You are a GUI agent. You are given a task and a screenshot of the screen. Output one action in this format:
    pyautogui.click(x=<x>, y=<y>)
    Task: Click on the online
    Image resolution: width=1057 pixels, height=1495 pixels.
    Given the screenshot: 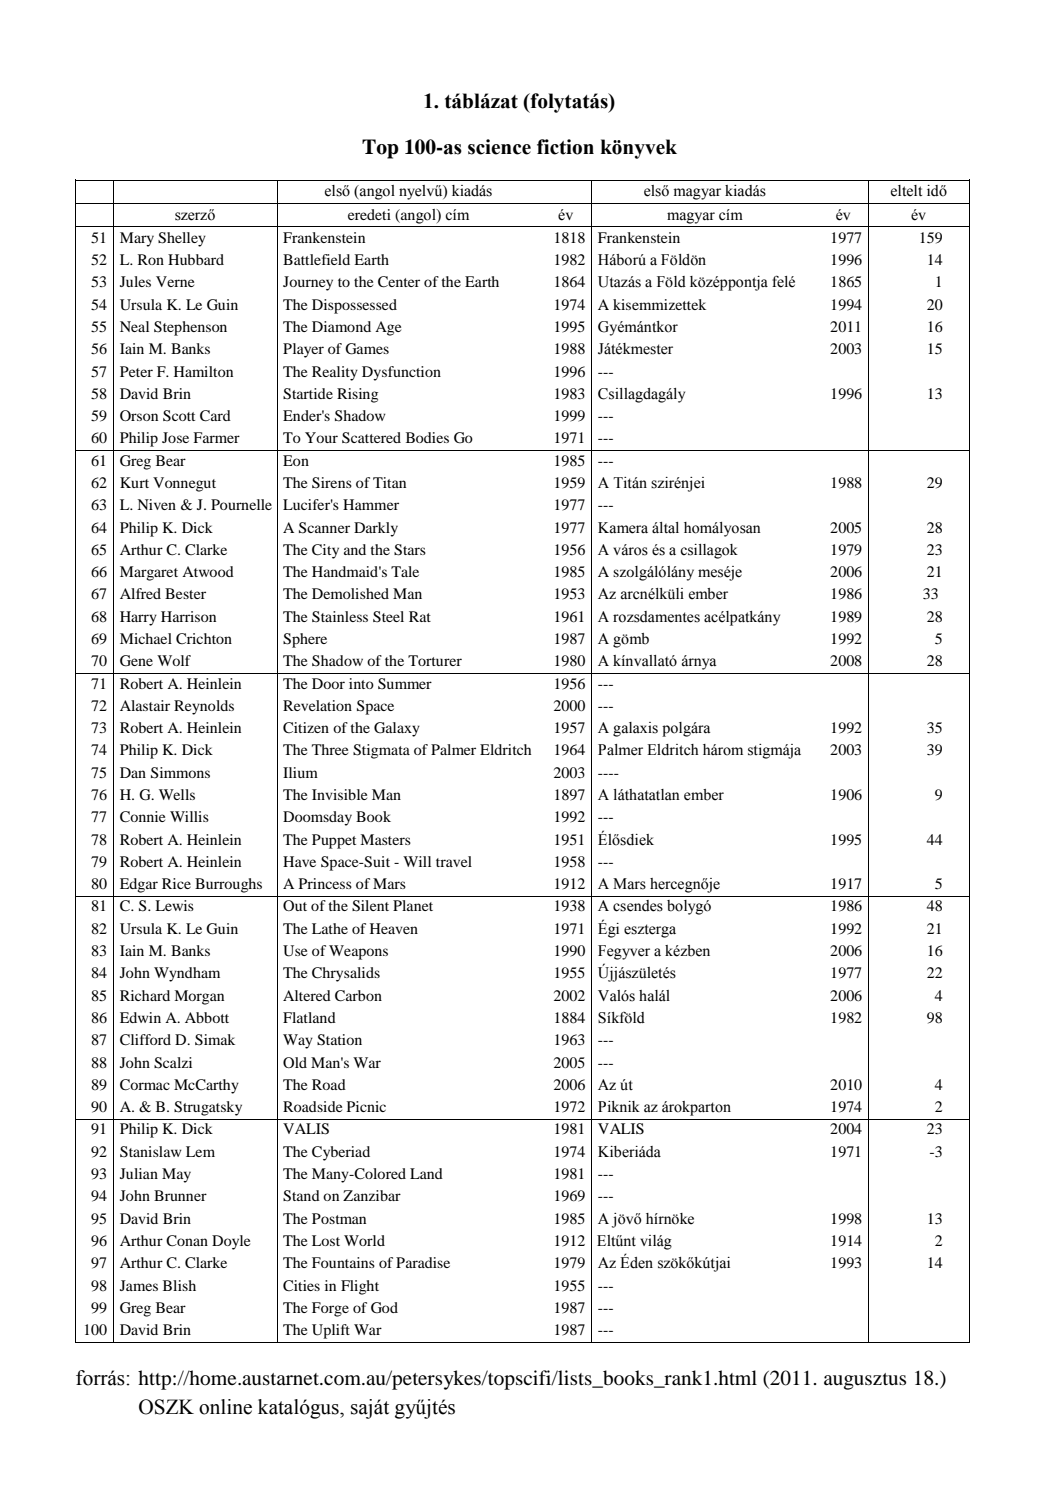 What is the action you would take?
    pyautogui.click(x=225, y=1407)
